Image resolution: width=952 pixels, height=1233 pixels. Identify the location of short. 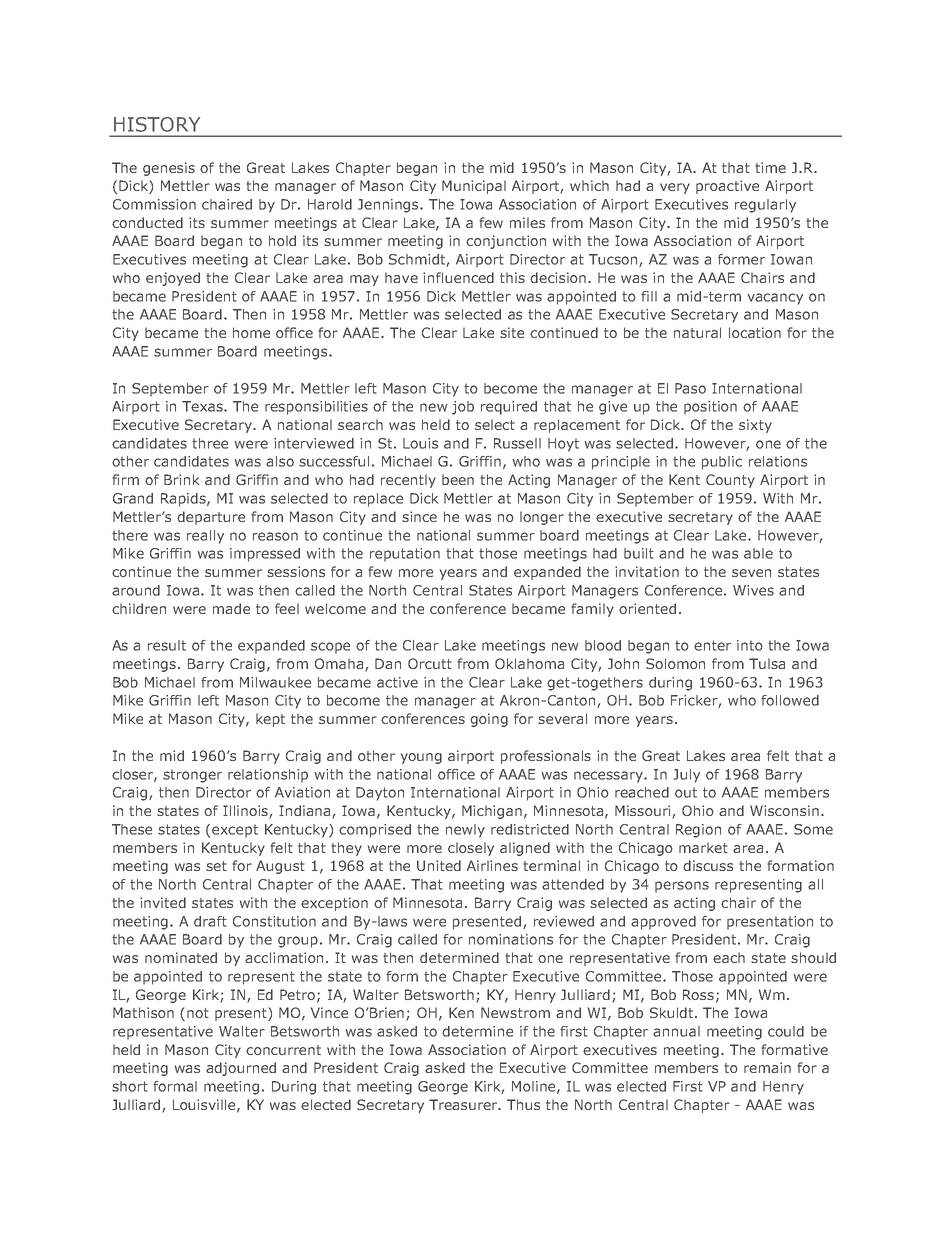
(130, 1086).
